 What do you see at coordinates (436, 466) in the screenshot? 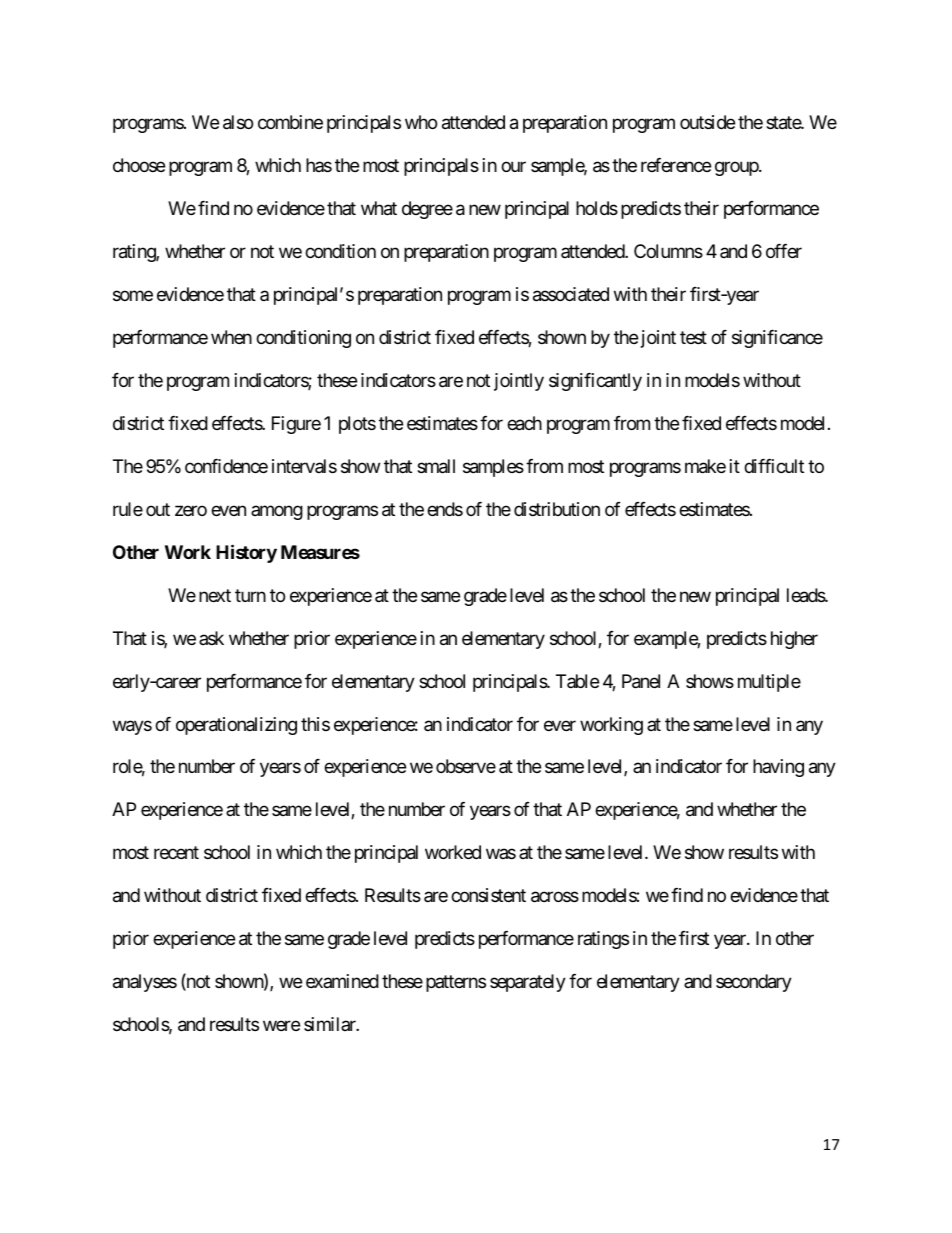
I see `small` at bounding box center [436, 466].
